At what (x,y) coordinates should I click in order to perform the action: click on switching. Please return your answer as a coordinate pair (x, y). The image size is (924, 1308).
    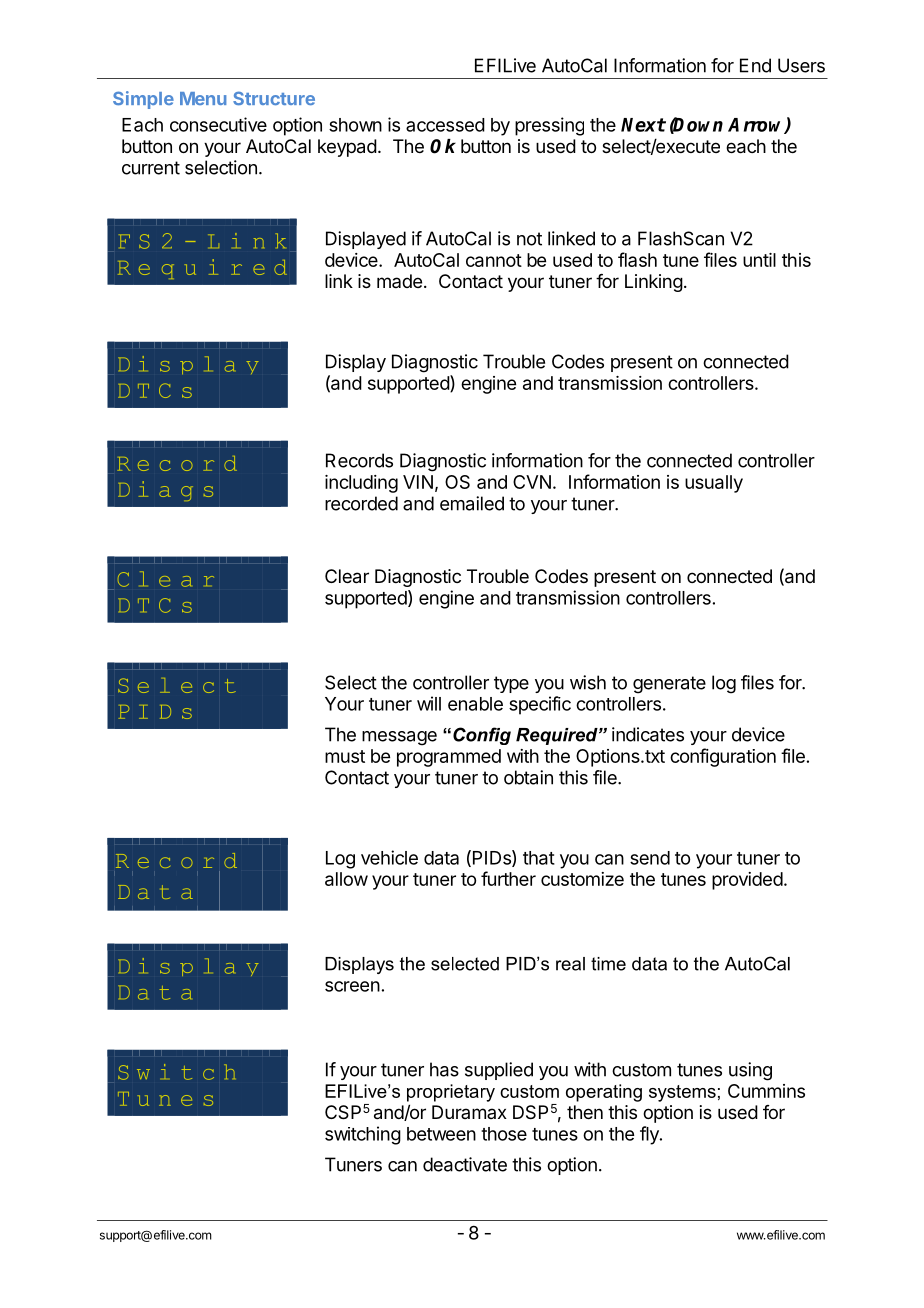
    Looking at the image, I should click on (363, 1135).
